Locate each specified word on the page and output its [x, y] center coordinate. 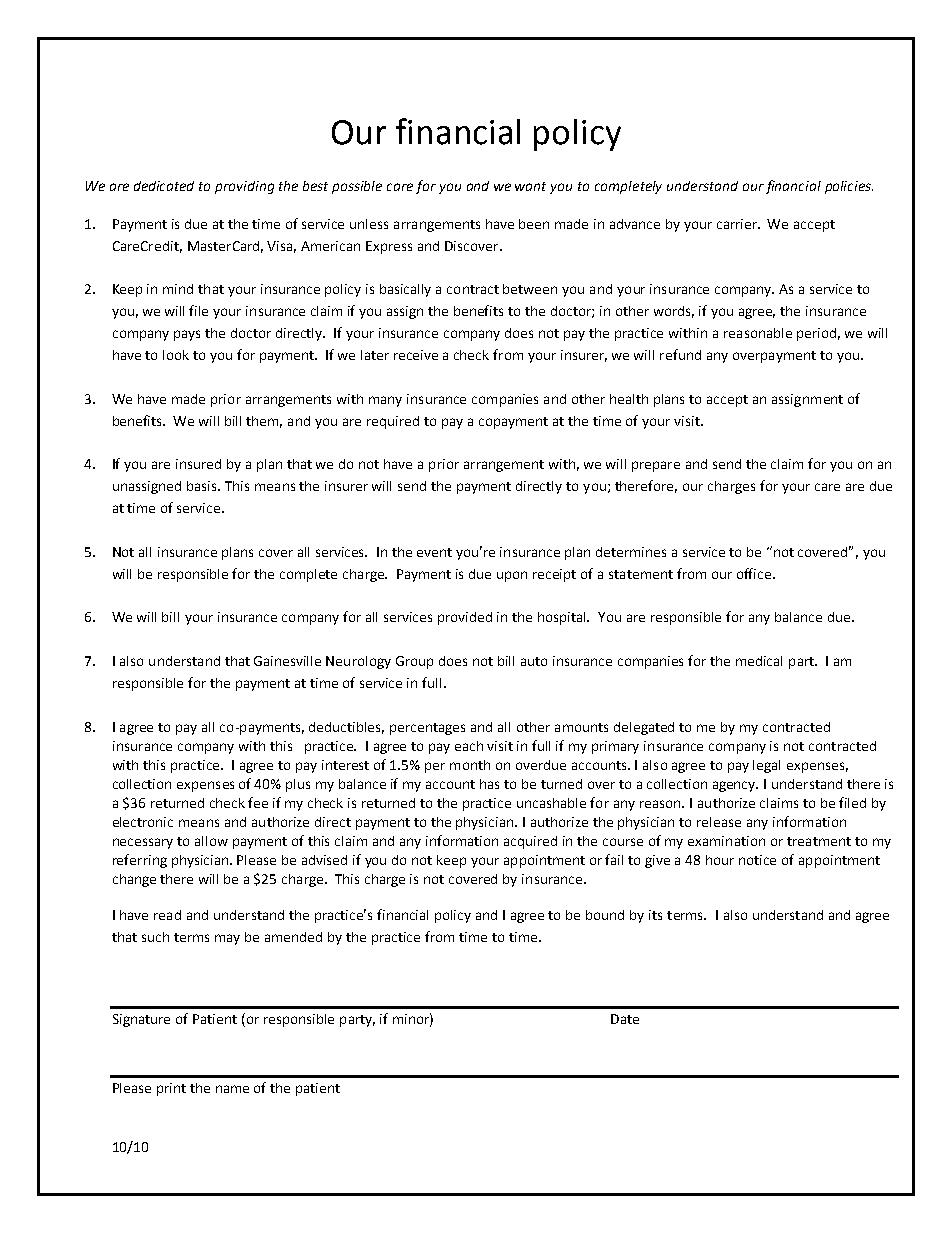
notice [757, 860]
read [167, 915]
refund [680, 354]
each [469, 746]
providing [244, 187]
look [176, 355]
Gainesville [287, 661]
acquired [530, 842]
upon [512, 576]
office [755, 573]
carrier [738, 224]
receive [416, 355]
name [232, 1089]
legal [766, 766]
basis [203, 486]
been [534, 224]
